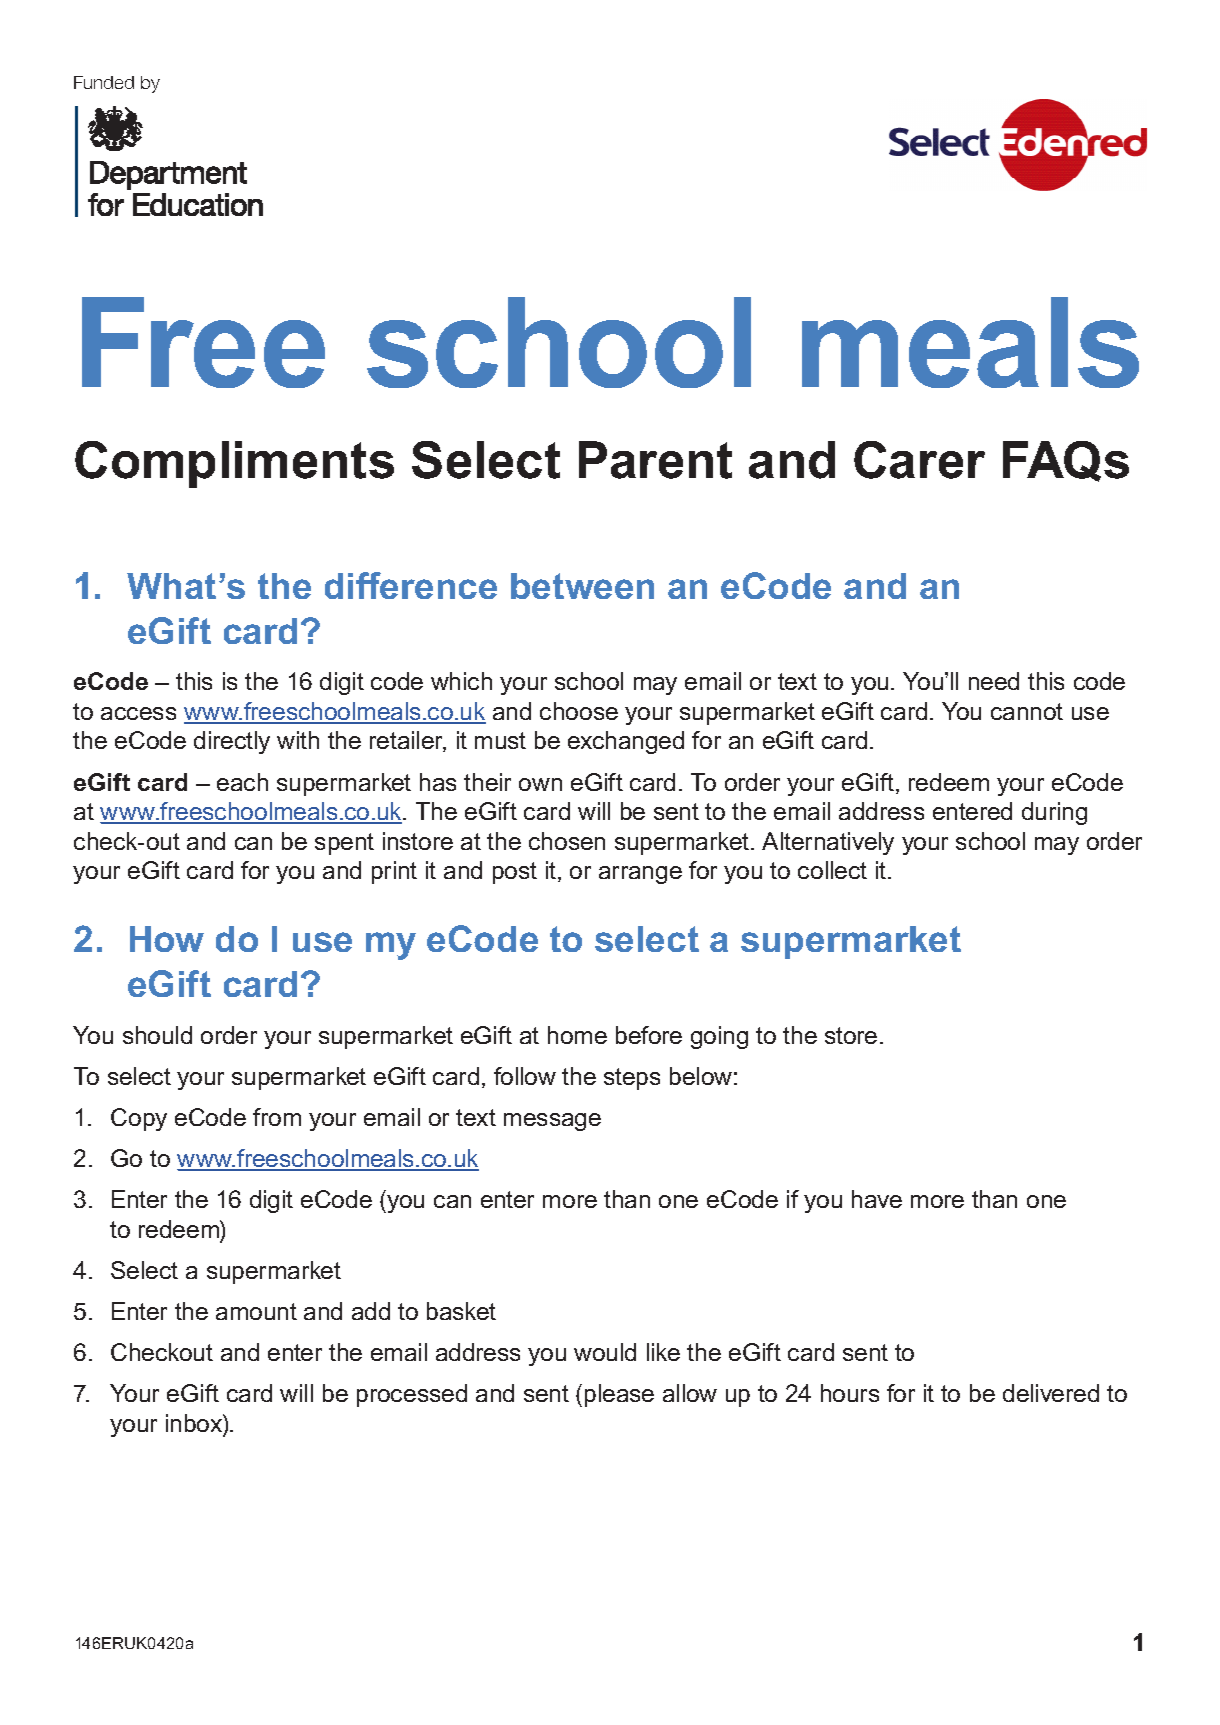 This screenshot has width=1220, height=1725. Describe the element at coordinates (579, 711) in the screenshot. I see `choose` at that location.
